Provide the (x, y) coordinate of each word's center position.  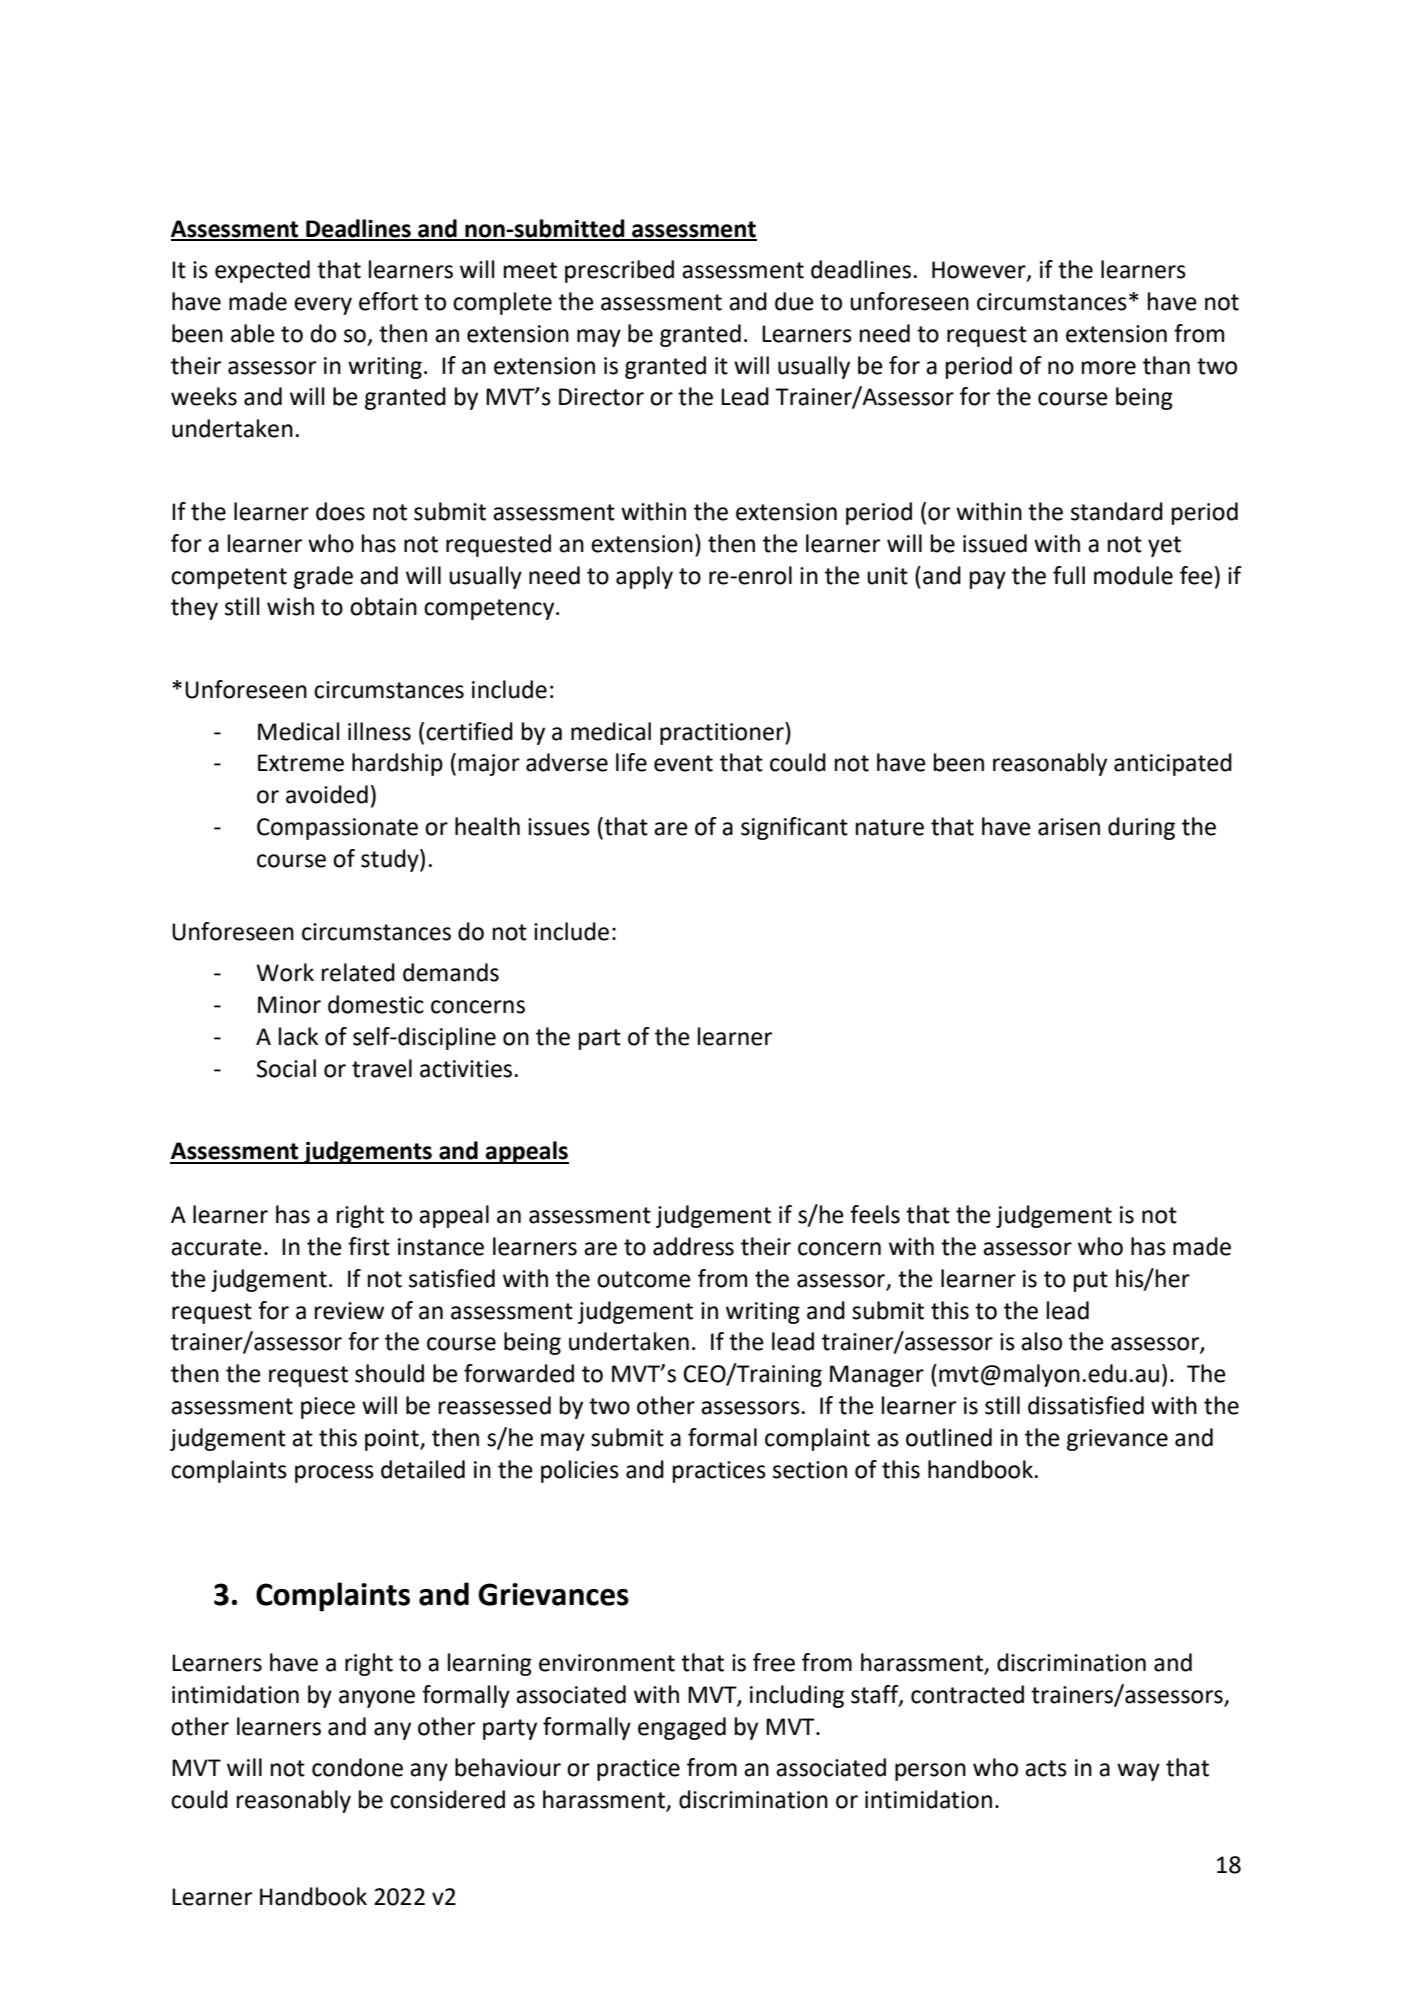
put (1091, 1281)
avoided (327, 794)
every (323, 306)
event (683, 763)
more (1109, 368)
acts (1046, 1768)
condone (357, 1767)
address (693, 1246)
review (349, 1311)
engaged (682, 1728)
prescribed (619, 271)
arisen (1069, 827)
